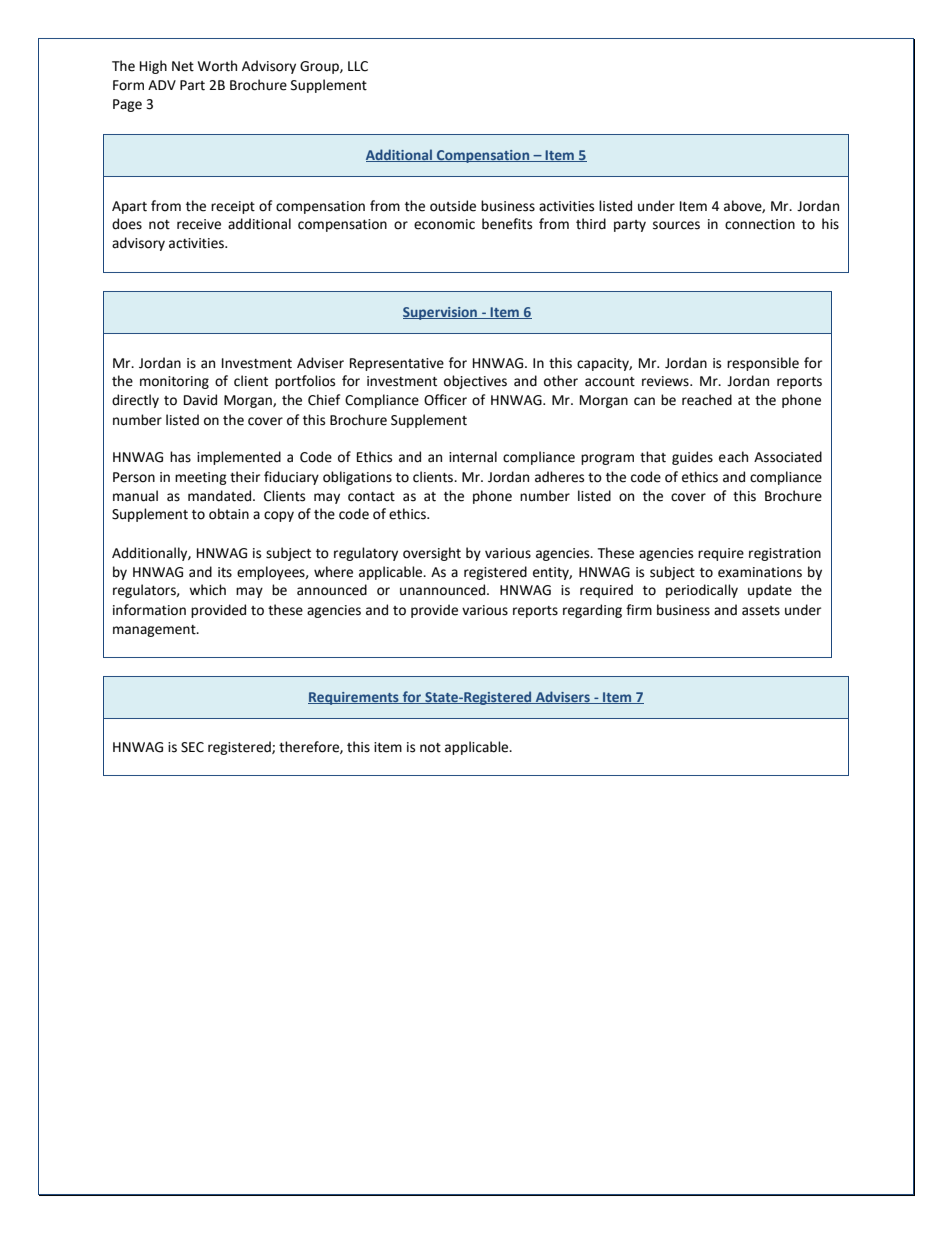 The image size is (952, 1233). Describe the element at coordinates (192, 747) in the screenshot. I see `SEC` at that location.
